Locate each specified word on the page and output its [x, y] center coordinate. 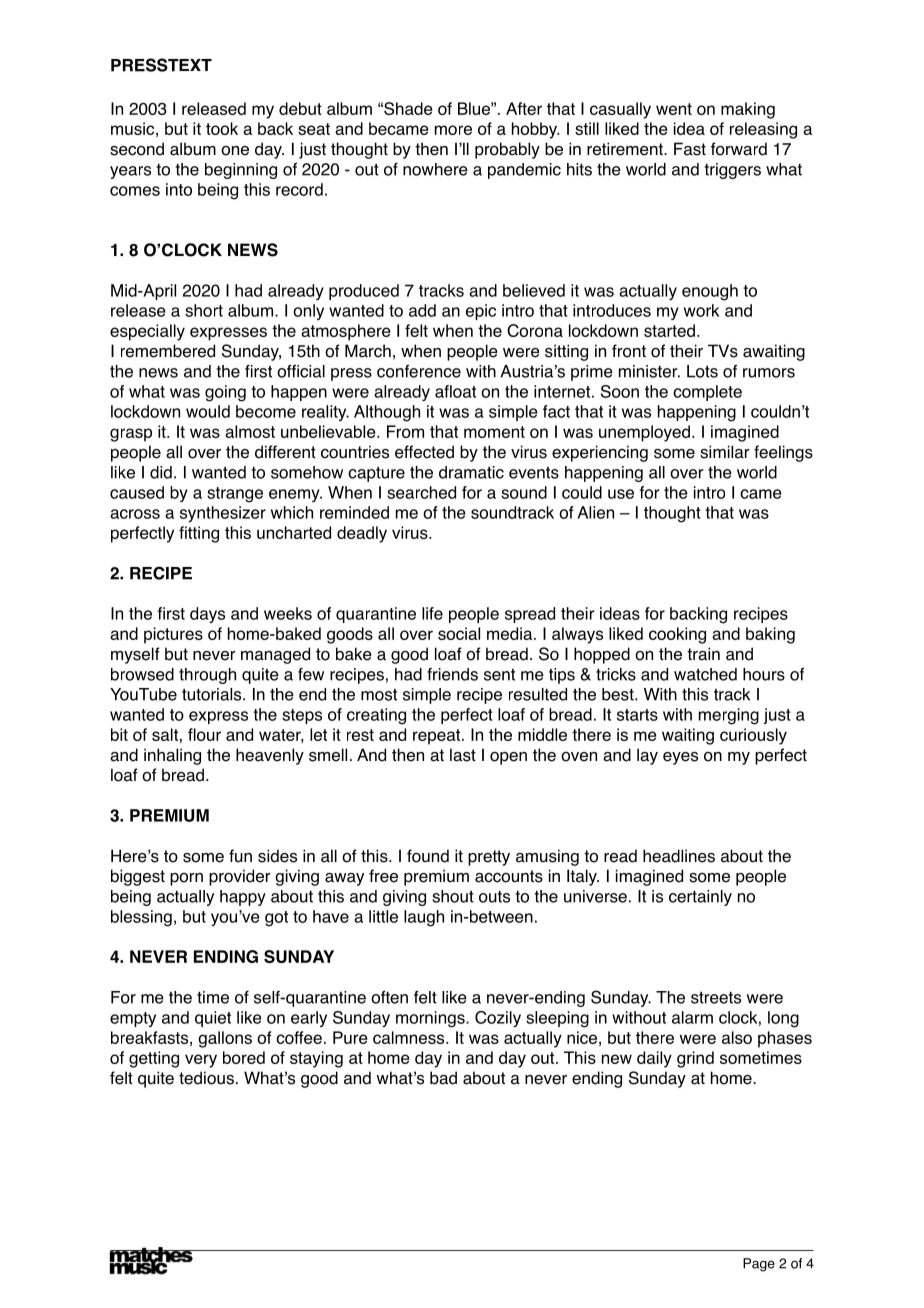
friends [452, 674]
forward [739, 149]
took [222, 128]
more [453, 130]
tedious [206, 1078]
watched [705, 674]
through [207, 676]
